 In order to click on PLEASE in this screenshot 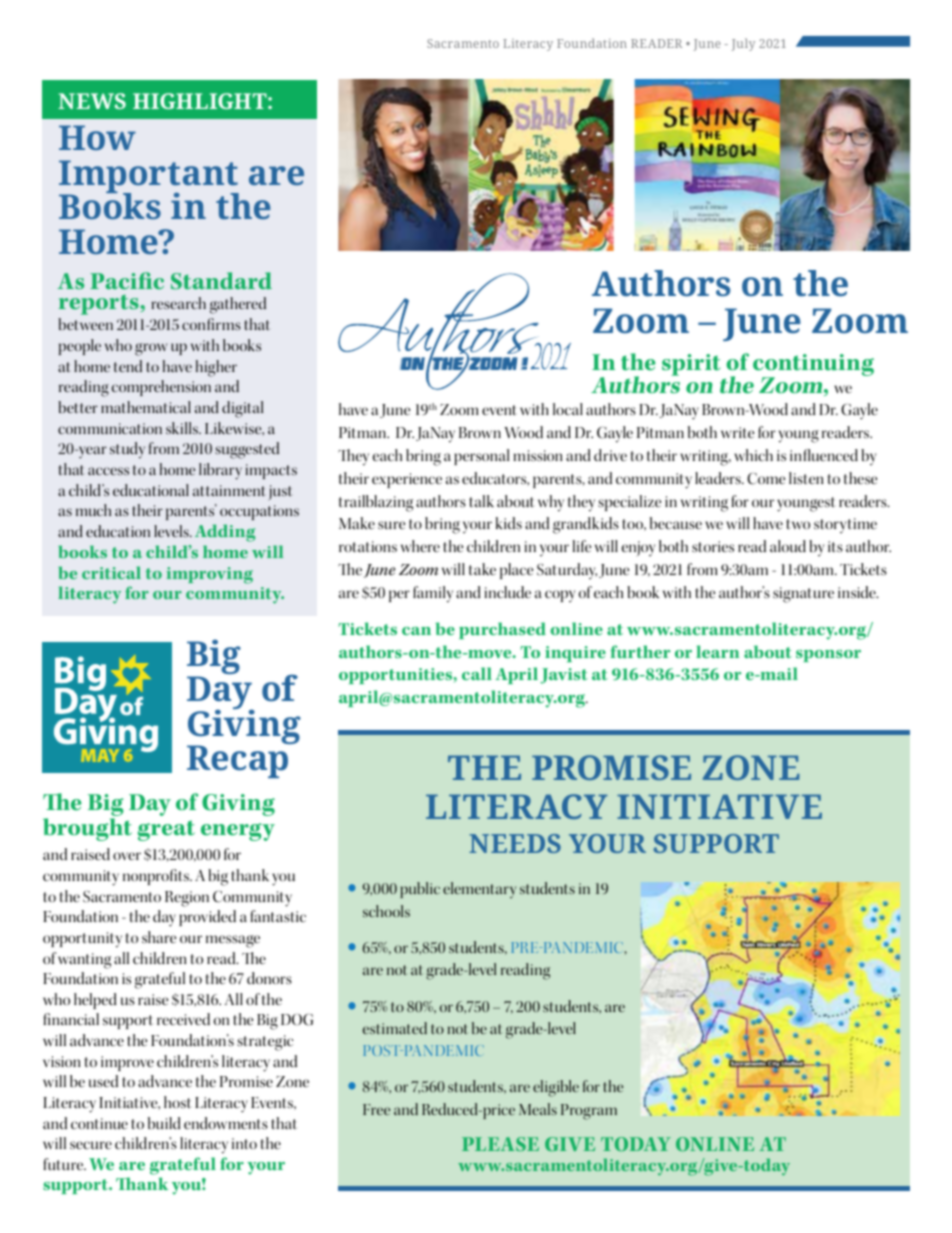, I will do `click(500, 1144)`.
